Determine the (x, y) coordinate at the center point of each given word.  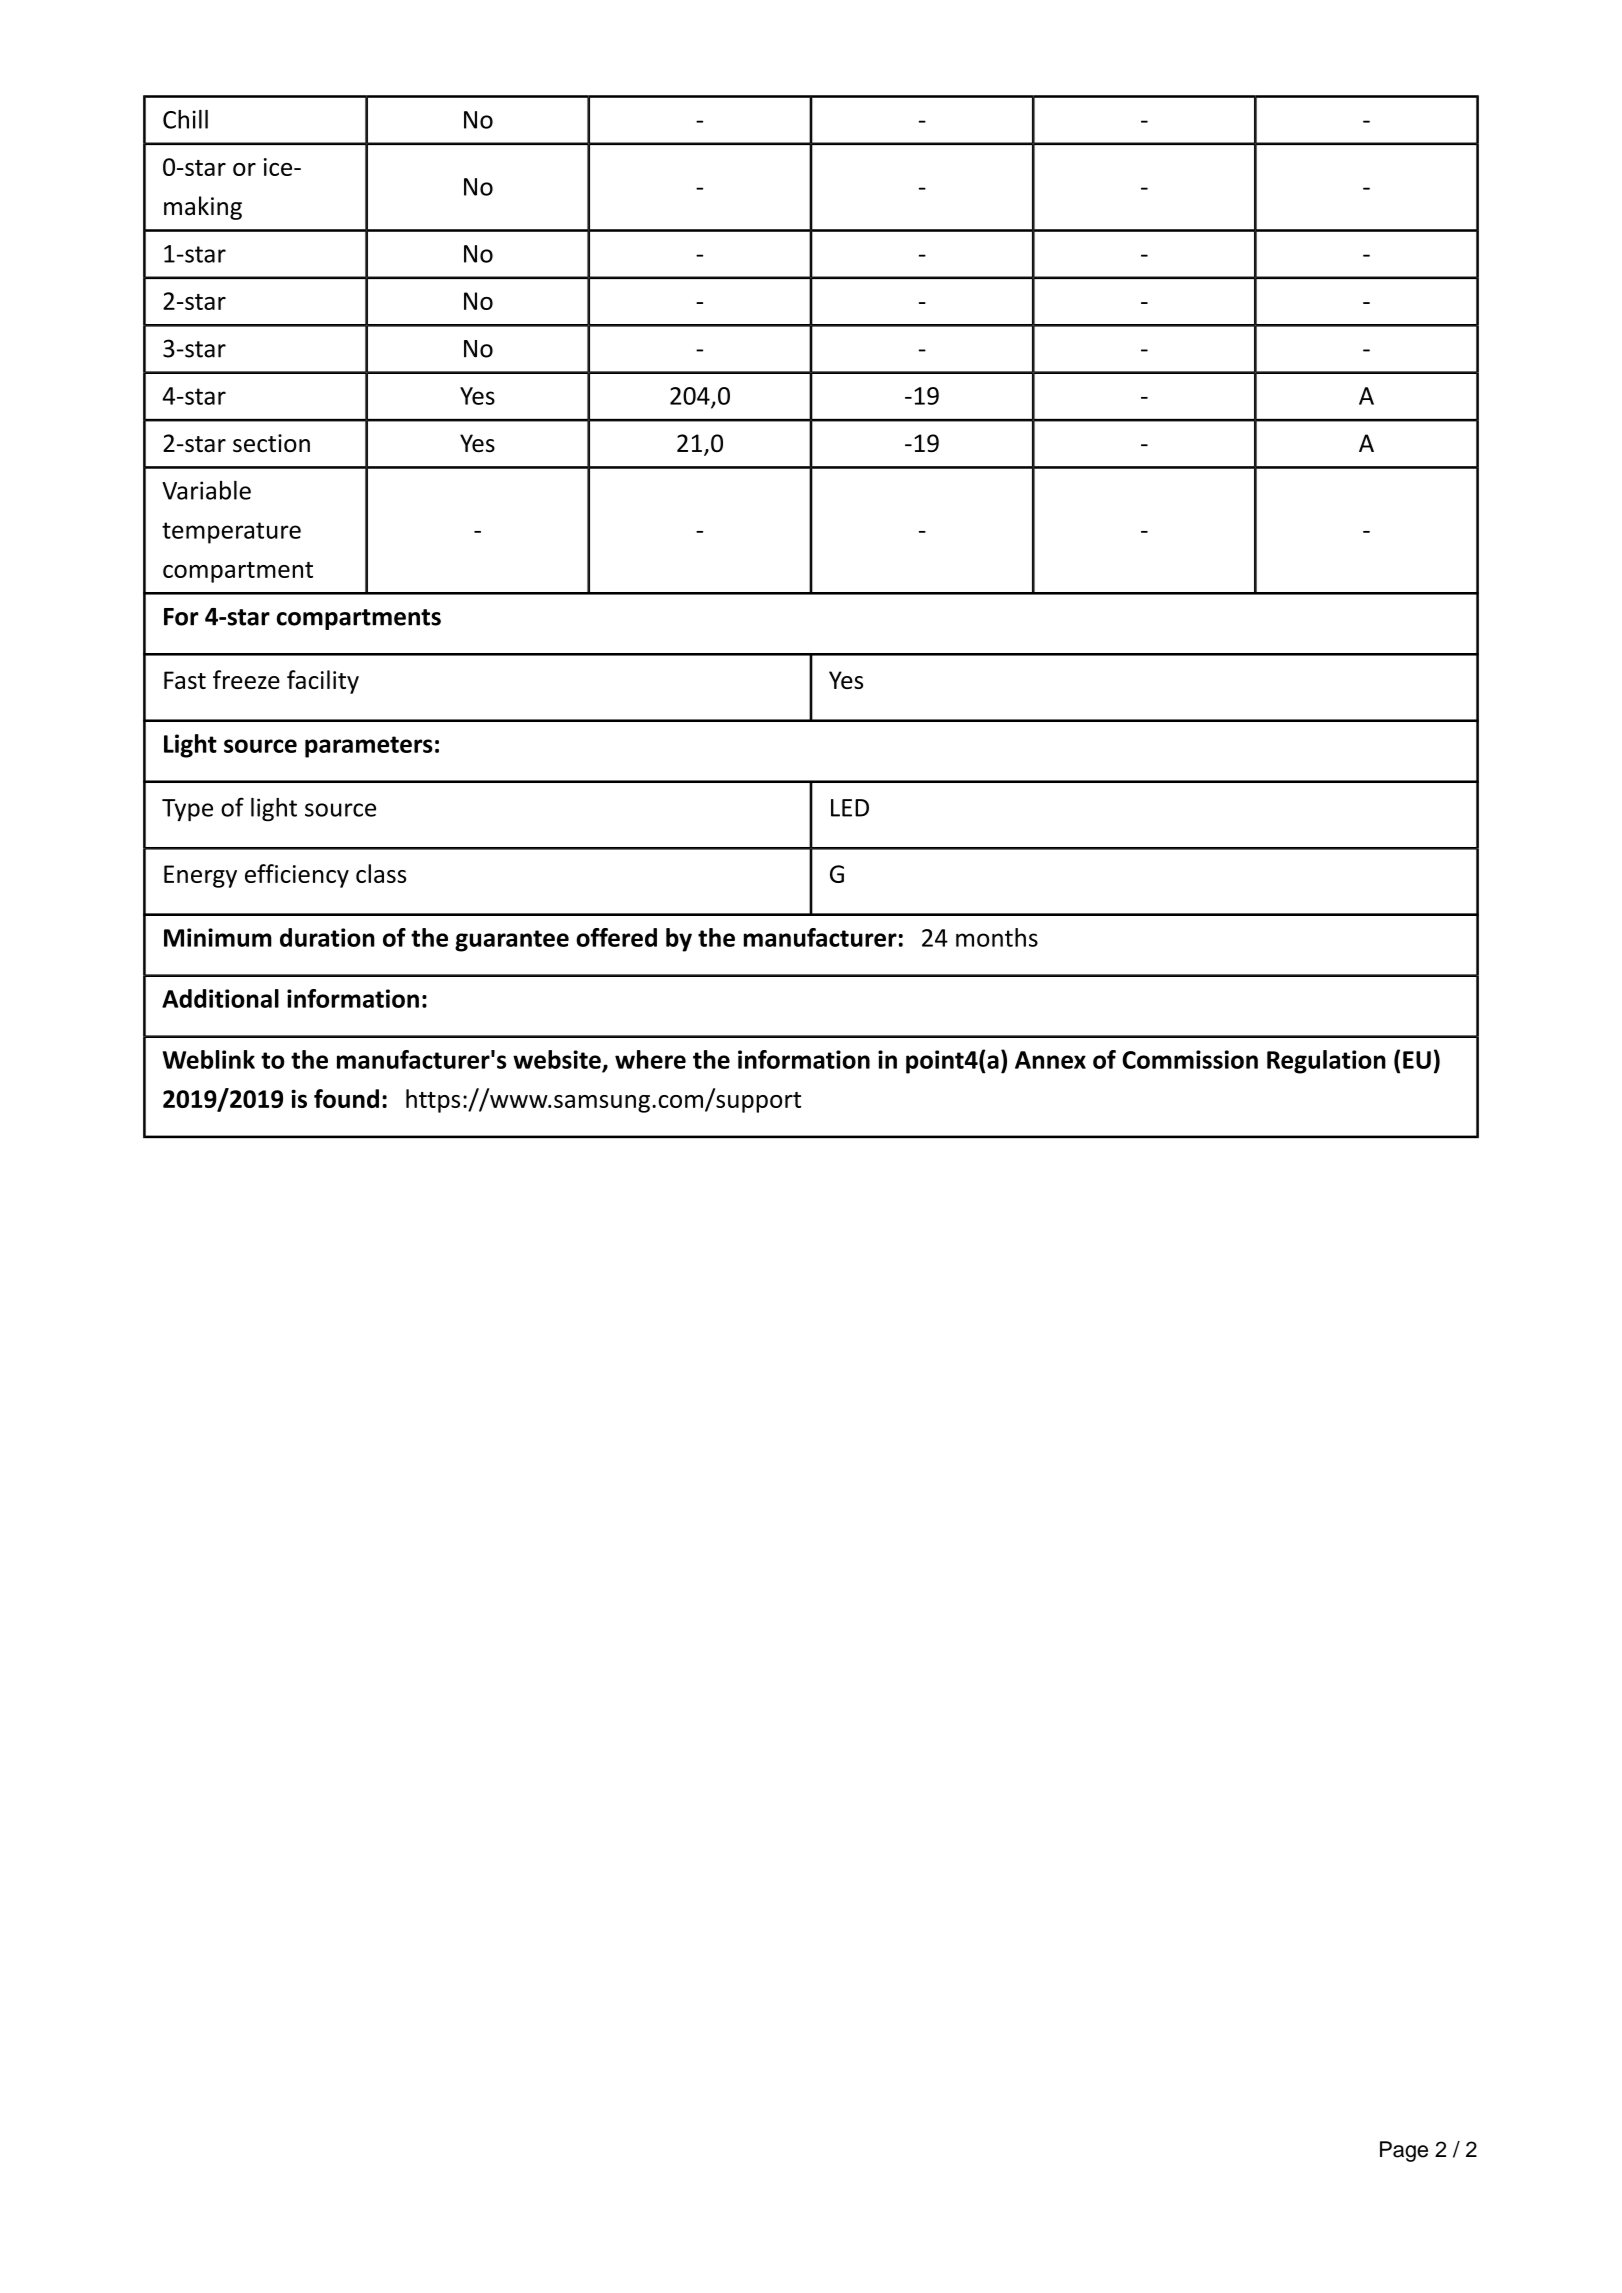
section (271, 443)
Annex (1050, 1060)
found (346, 1098)
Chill (185, 119)
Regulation (1326, 1062)
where (650, 1059)
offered (616, 937)
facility (323, 682)
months (997, 937)
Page (1404, 2151)
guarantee (512, 941)
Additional (220, 998)
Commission (1190, 1059)
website (558, 1060)
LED (850, 808)
